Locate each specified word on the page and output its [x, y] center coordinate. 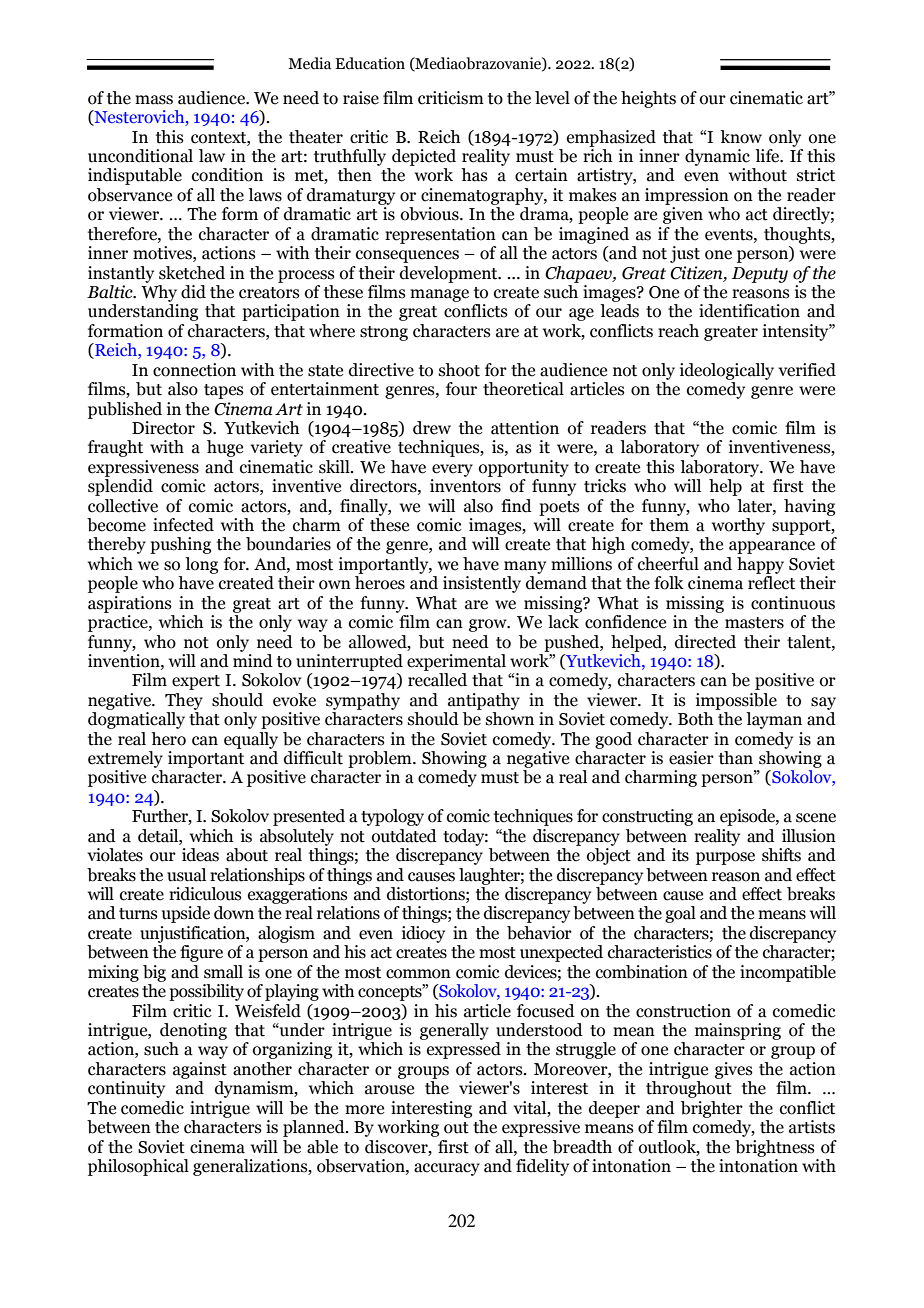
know [741, 137]
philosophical [138, 1167]
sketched [192, 273]
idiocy [423, 934]
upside [186, 914]
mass [154, 100]
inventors [465, 486]
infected [183, 525]
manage [439, 295]
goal [680, 914]
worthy [738, 526]
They [184, 701]
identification [749, 311]
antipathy [484, 701]
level [552, 98]
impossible [736, 701]
